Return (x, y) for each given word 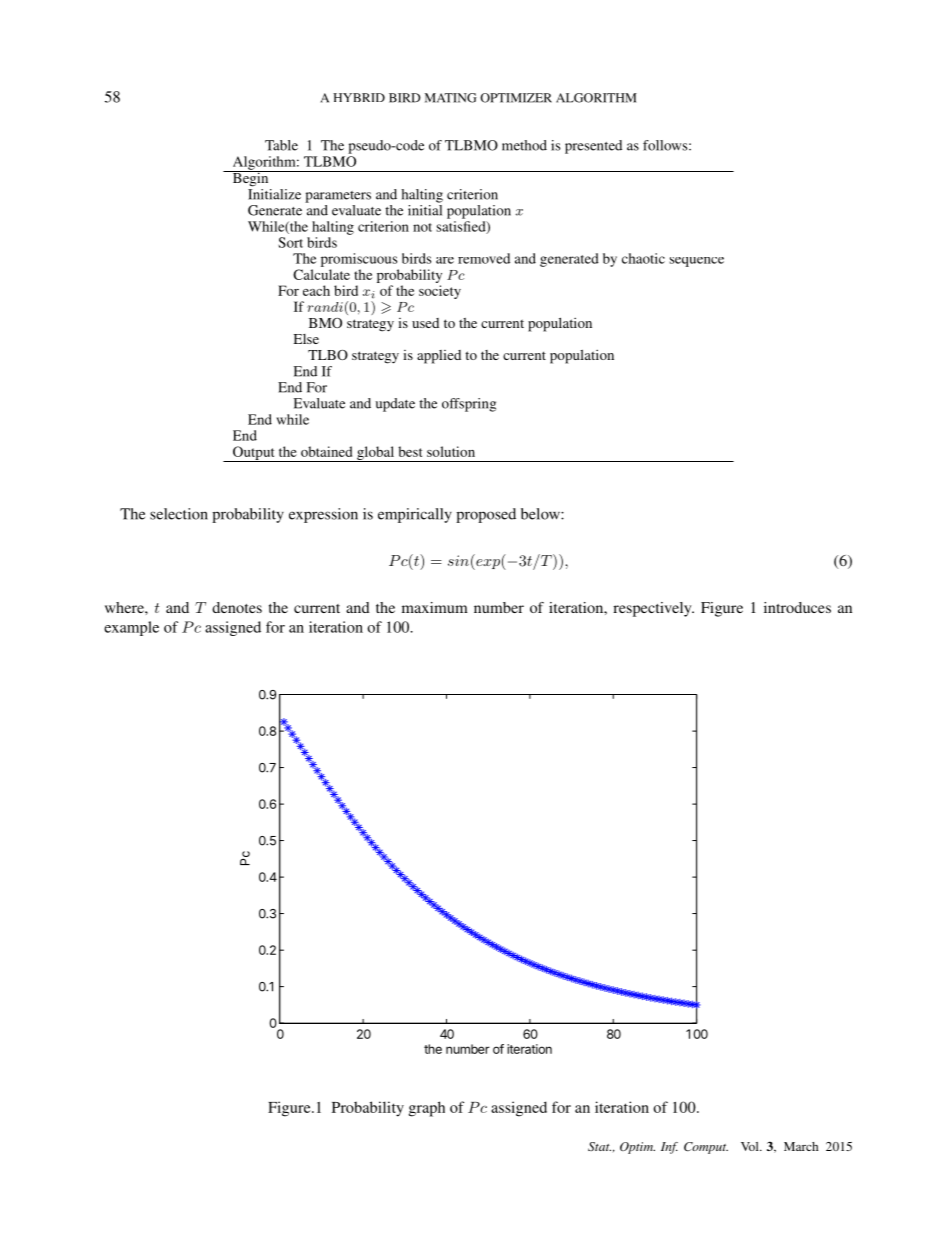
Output (254, 454)
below (541, 514)
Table (281, 145)
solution (451, 451)
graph (427, 1109)
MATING (451, 98)
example (131, 628)
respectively (653, 609)
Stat (599, 1146)
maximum (435, 607)
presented (593, 147)
